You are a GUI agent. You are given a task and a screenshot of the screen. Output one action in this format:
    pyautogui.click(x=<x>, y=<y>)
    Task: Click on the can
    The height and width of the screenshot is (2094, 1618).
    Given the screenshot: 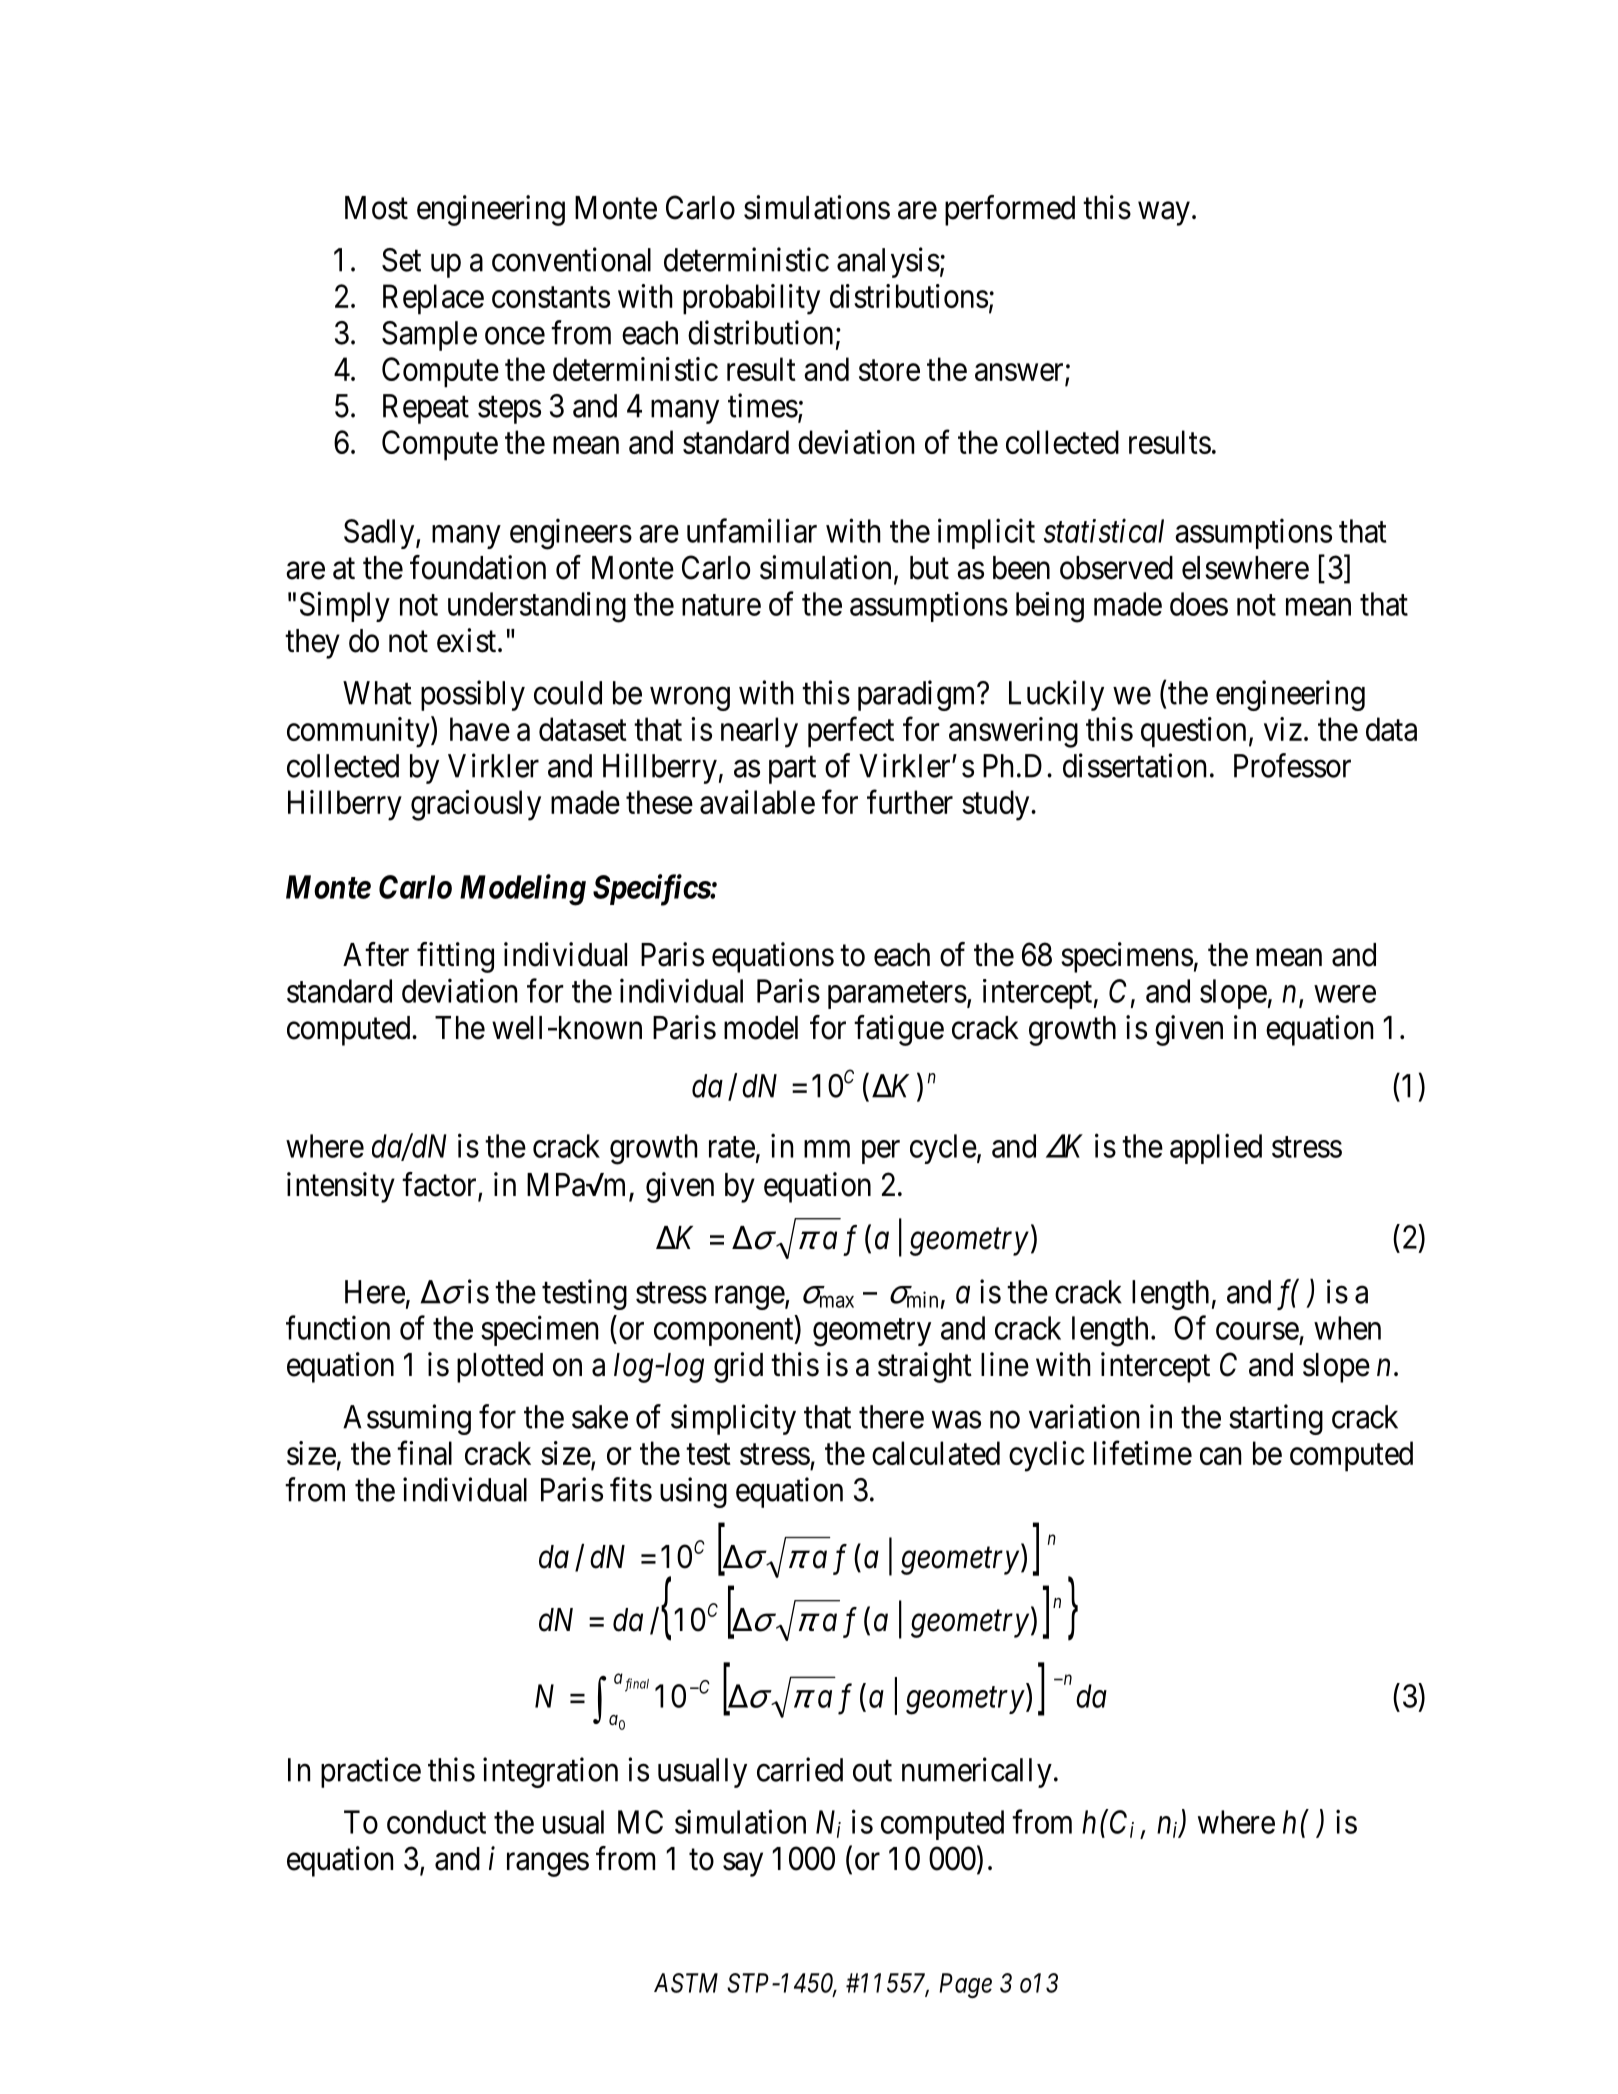 What is the action you would take?
    pyautogui.click(x=1221, y=1456)
